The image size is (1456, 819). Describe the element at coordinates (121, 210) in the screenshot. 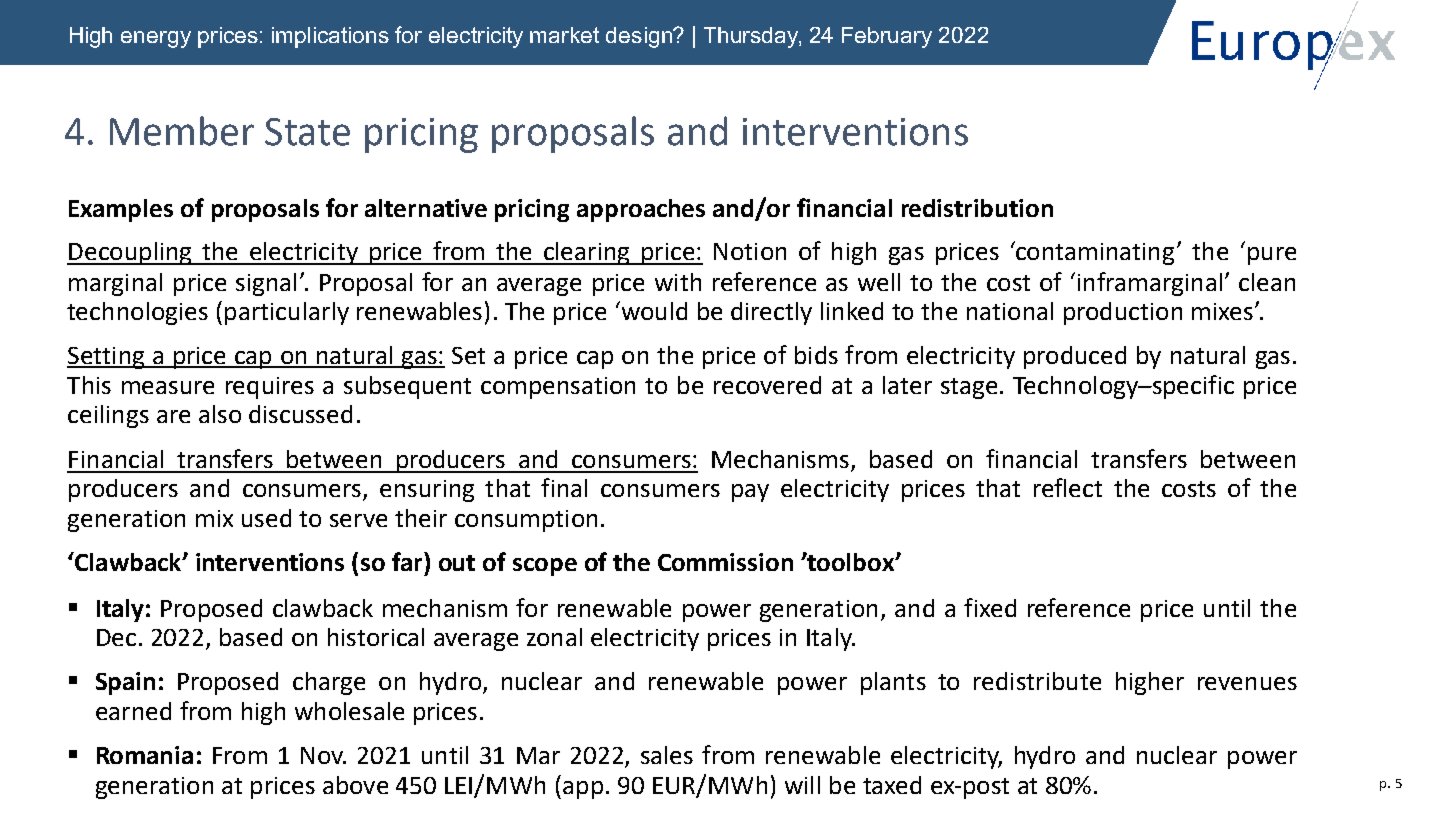

I see `Examples` at that location.
